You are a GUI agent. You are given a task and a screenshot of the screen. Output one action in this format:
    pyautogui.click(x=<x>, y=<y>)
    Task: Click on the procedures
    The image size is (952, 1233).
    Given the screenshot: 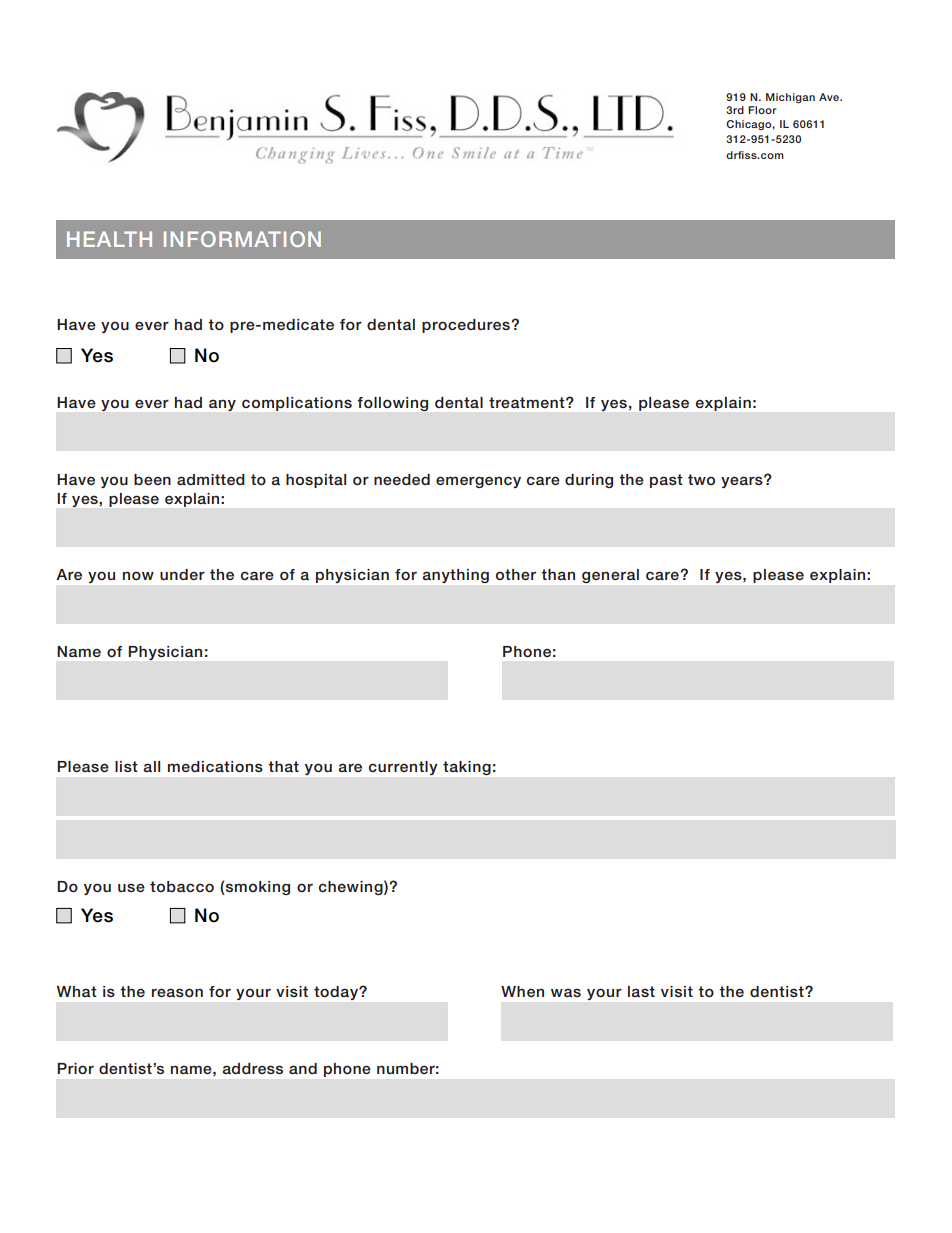 What is the action you would take?
    pyautogui.click(x=467, y=326)
